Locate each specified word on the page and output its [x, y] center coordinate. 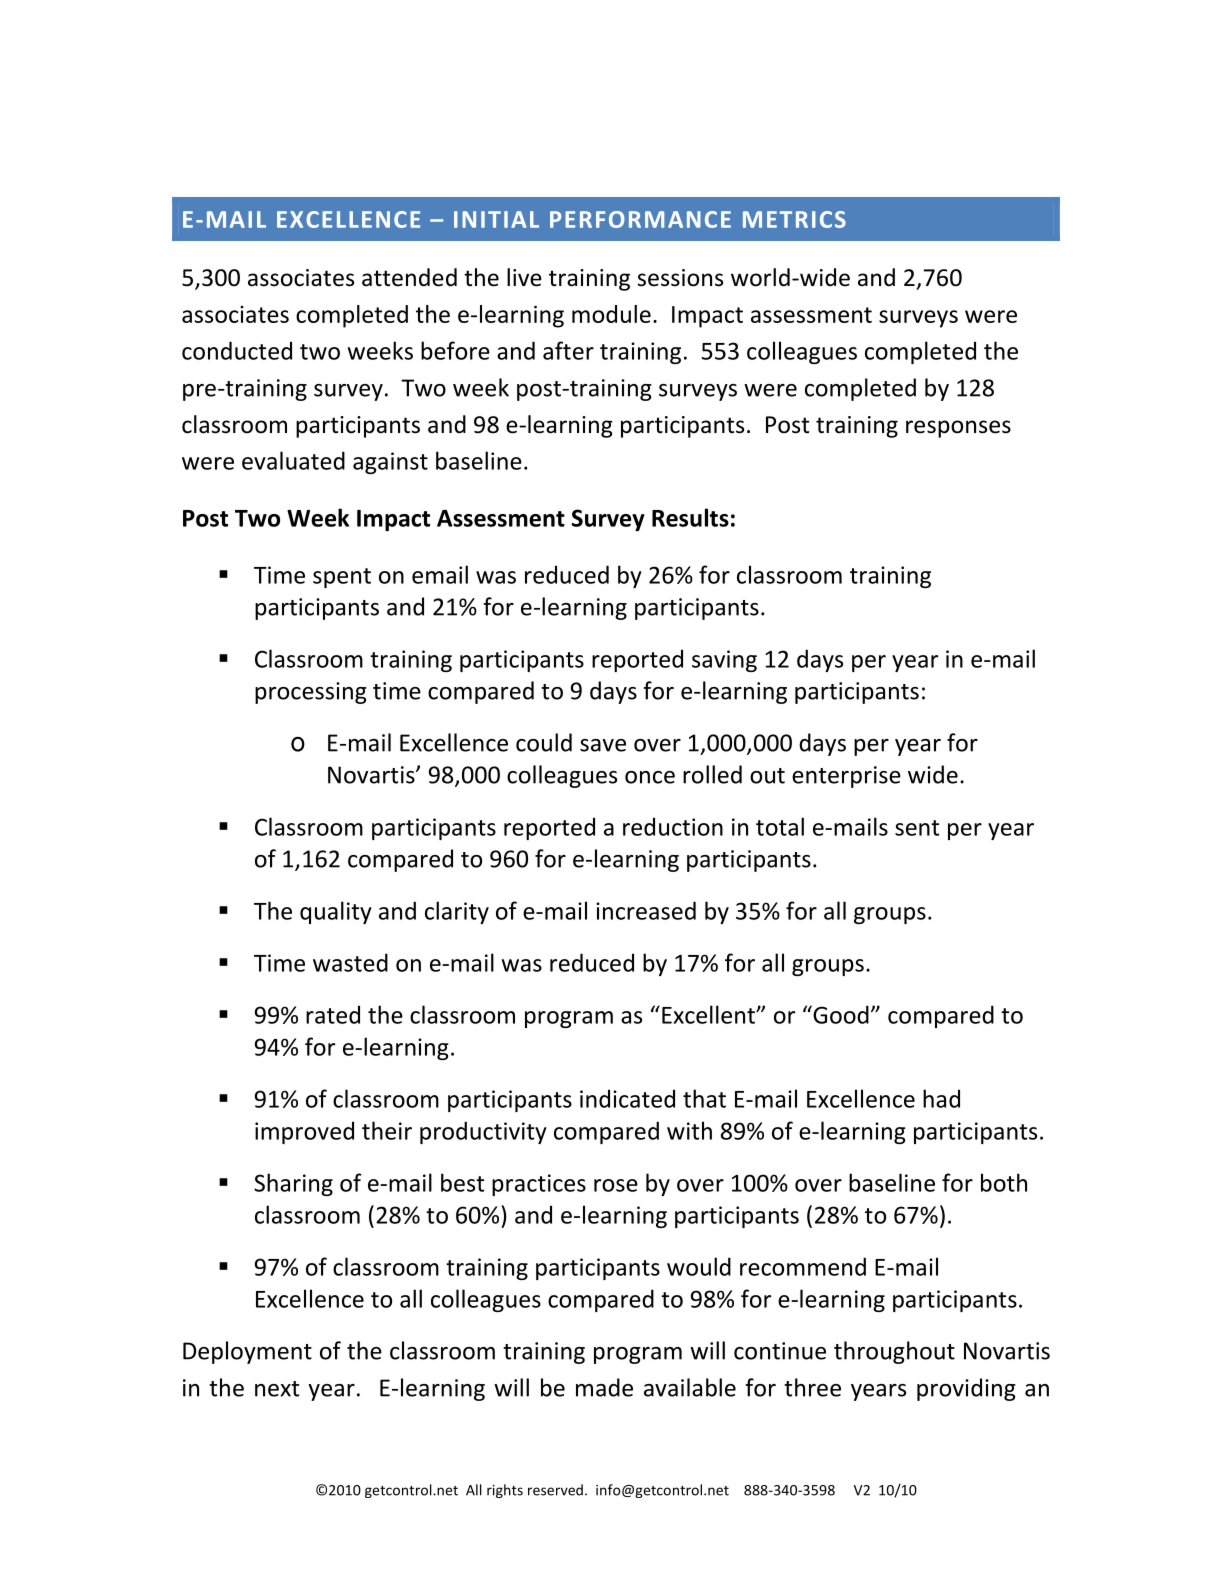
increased [646, 910]
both [1004, 1182]
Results [690, 517]
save [603, 745]
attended [409, 277]
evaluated [293, 460]
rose [616, 1185]
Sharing [293, 1184]
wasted [350, 962]
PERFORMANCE [640, 219]
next [277, 1389]
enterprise [846, 777]
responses [958, 429]
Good [840, 1014]
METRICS [794, 219]
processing [311, 693]
